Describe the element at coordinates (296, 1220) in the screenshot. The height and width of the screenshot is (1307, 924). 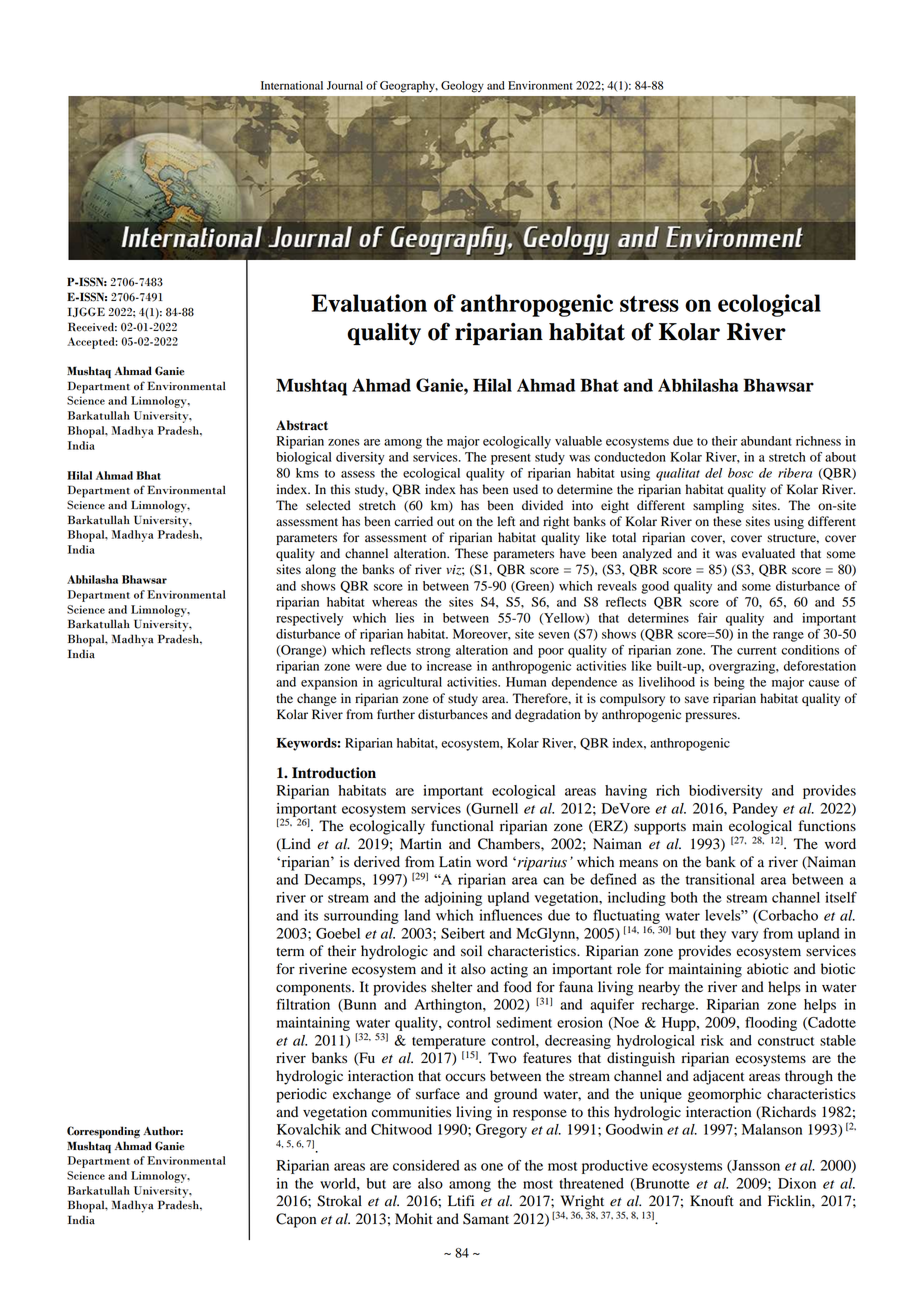
I see `Capon` at that location.
